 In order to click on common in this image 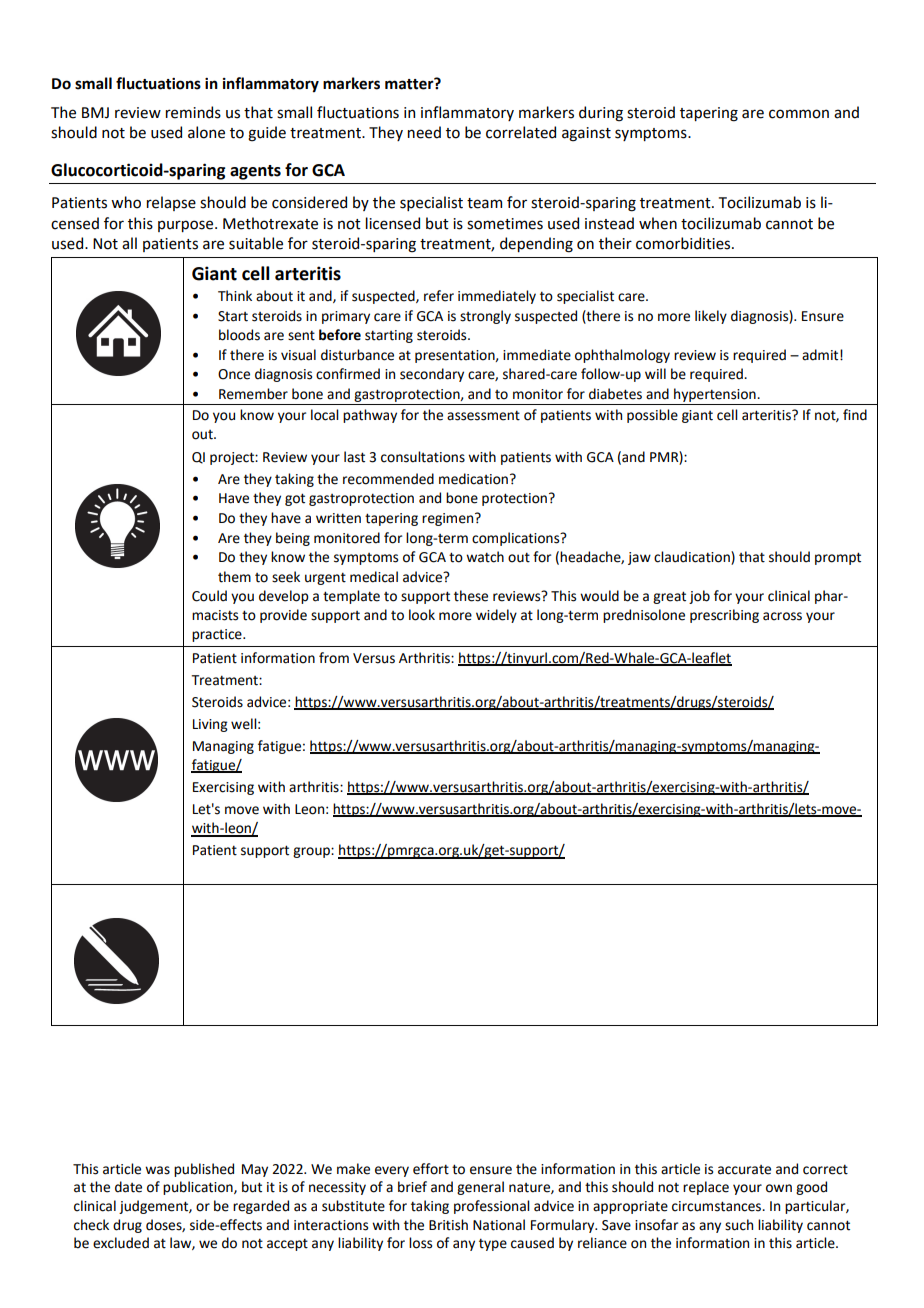, I will do `click(799, 114)`.
